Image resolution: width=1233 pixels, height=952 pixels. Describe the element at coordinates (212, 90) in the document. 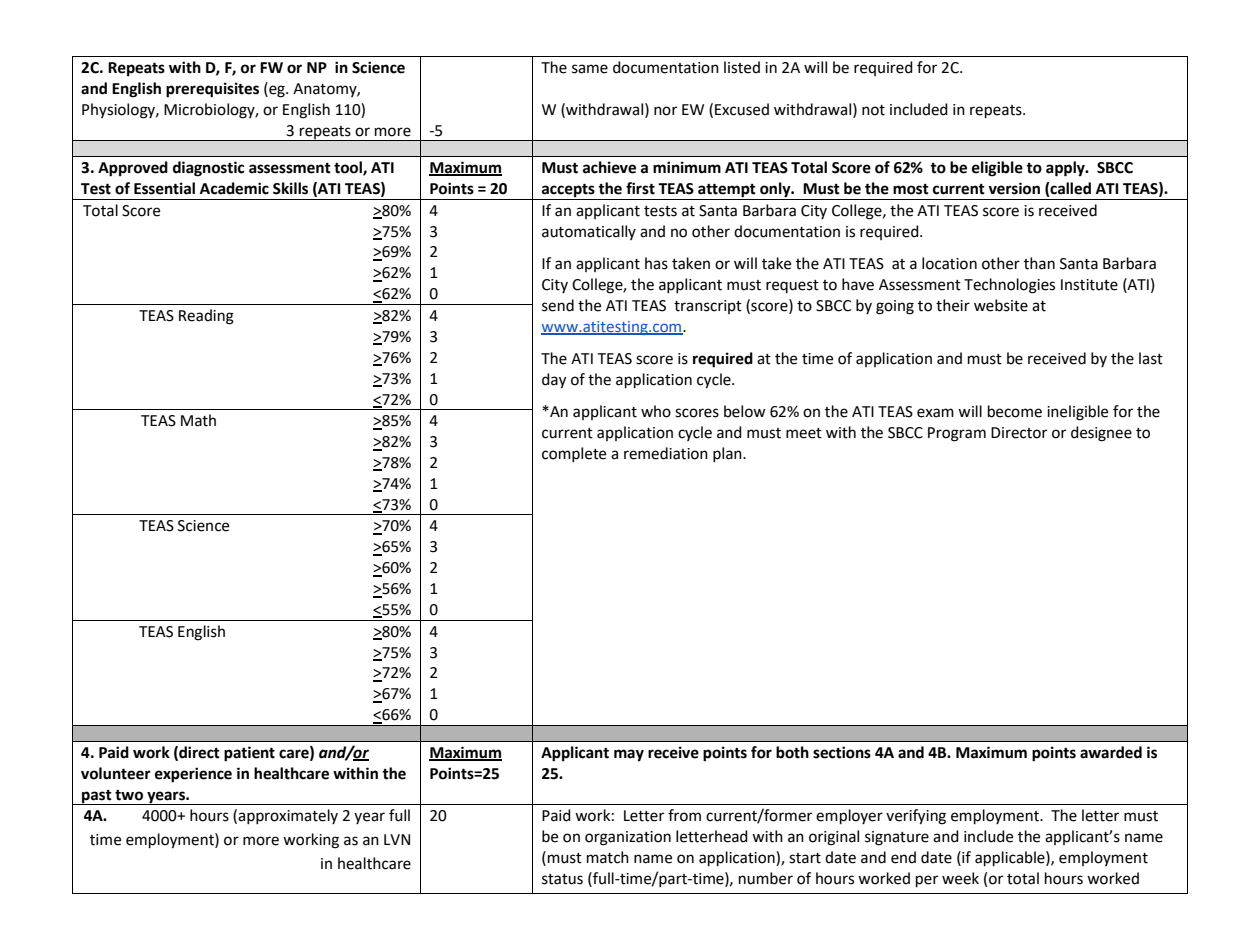

I see `prerequisites` at that location.
